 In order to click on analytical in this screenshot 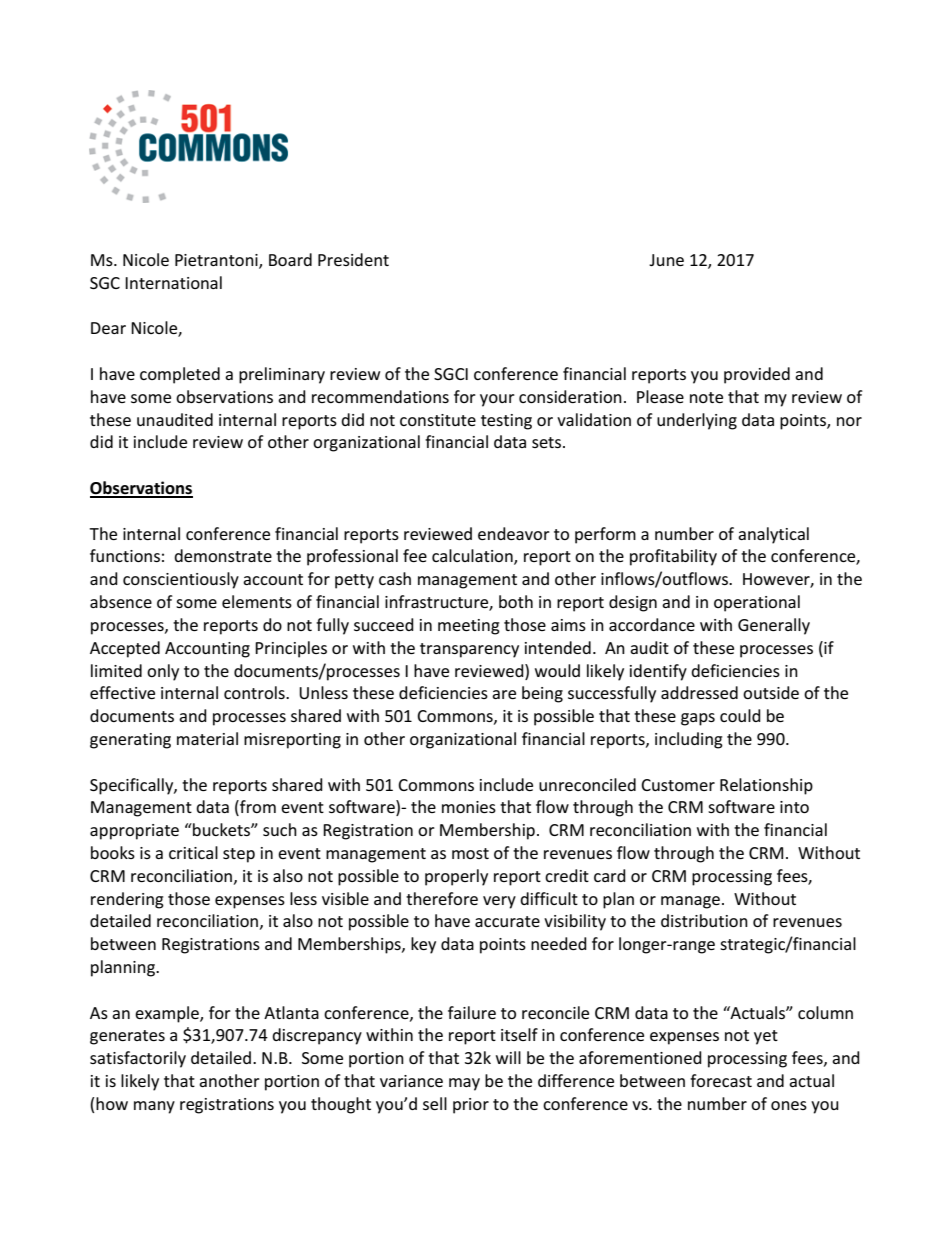, I will do `click(773, 535)`.
